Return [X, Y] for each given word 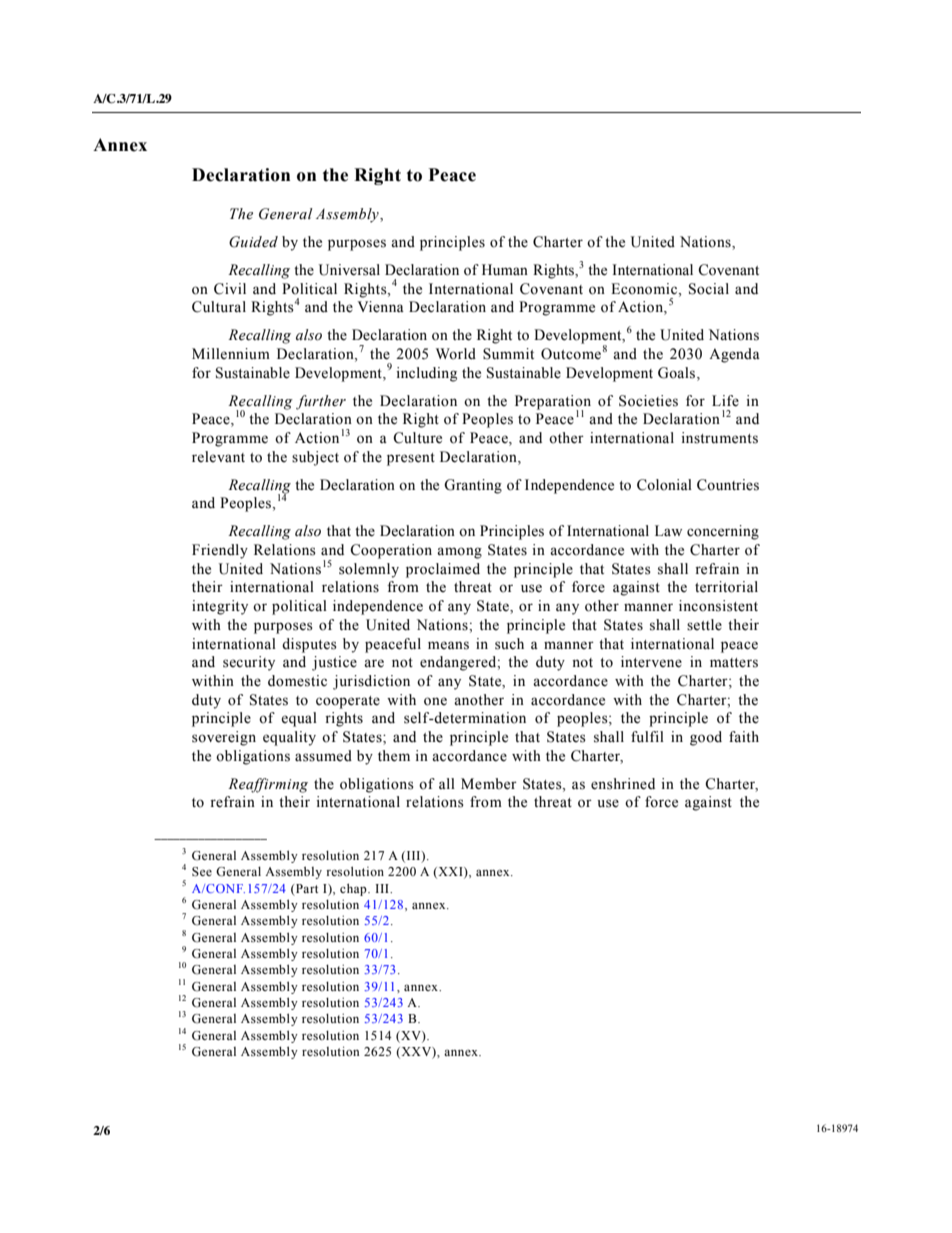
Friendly [220, 551]
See [202, 872]
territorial [726, 587]
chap [354, 889]
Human [505, 270]
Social [709, 289]
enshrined [623, 784]
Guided [253, 242]
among [459, 553]
